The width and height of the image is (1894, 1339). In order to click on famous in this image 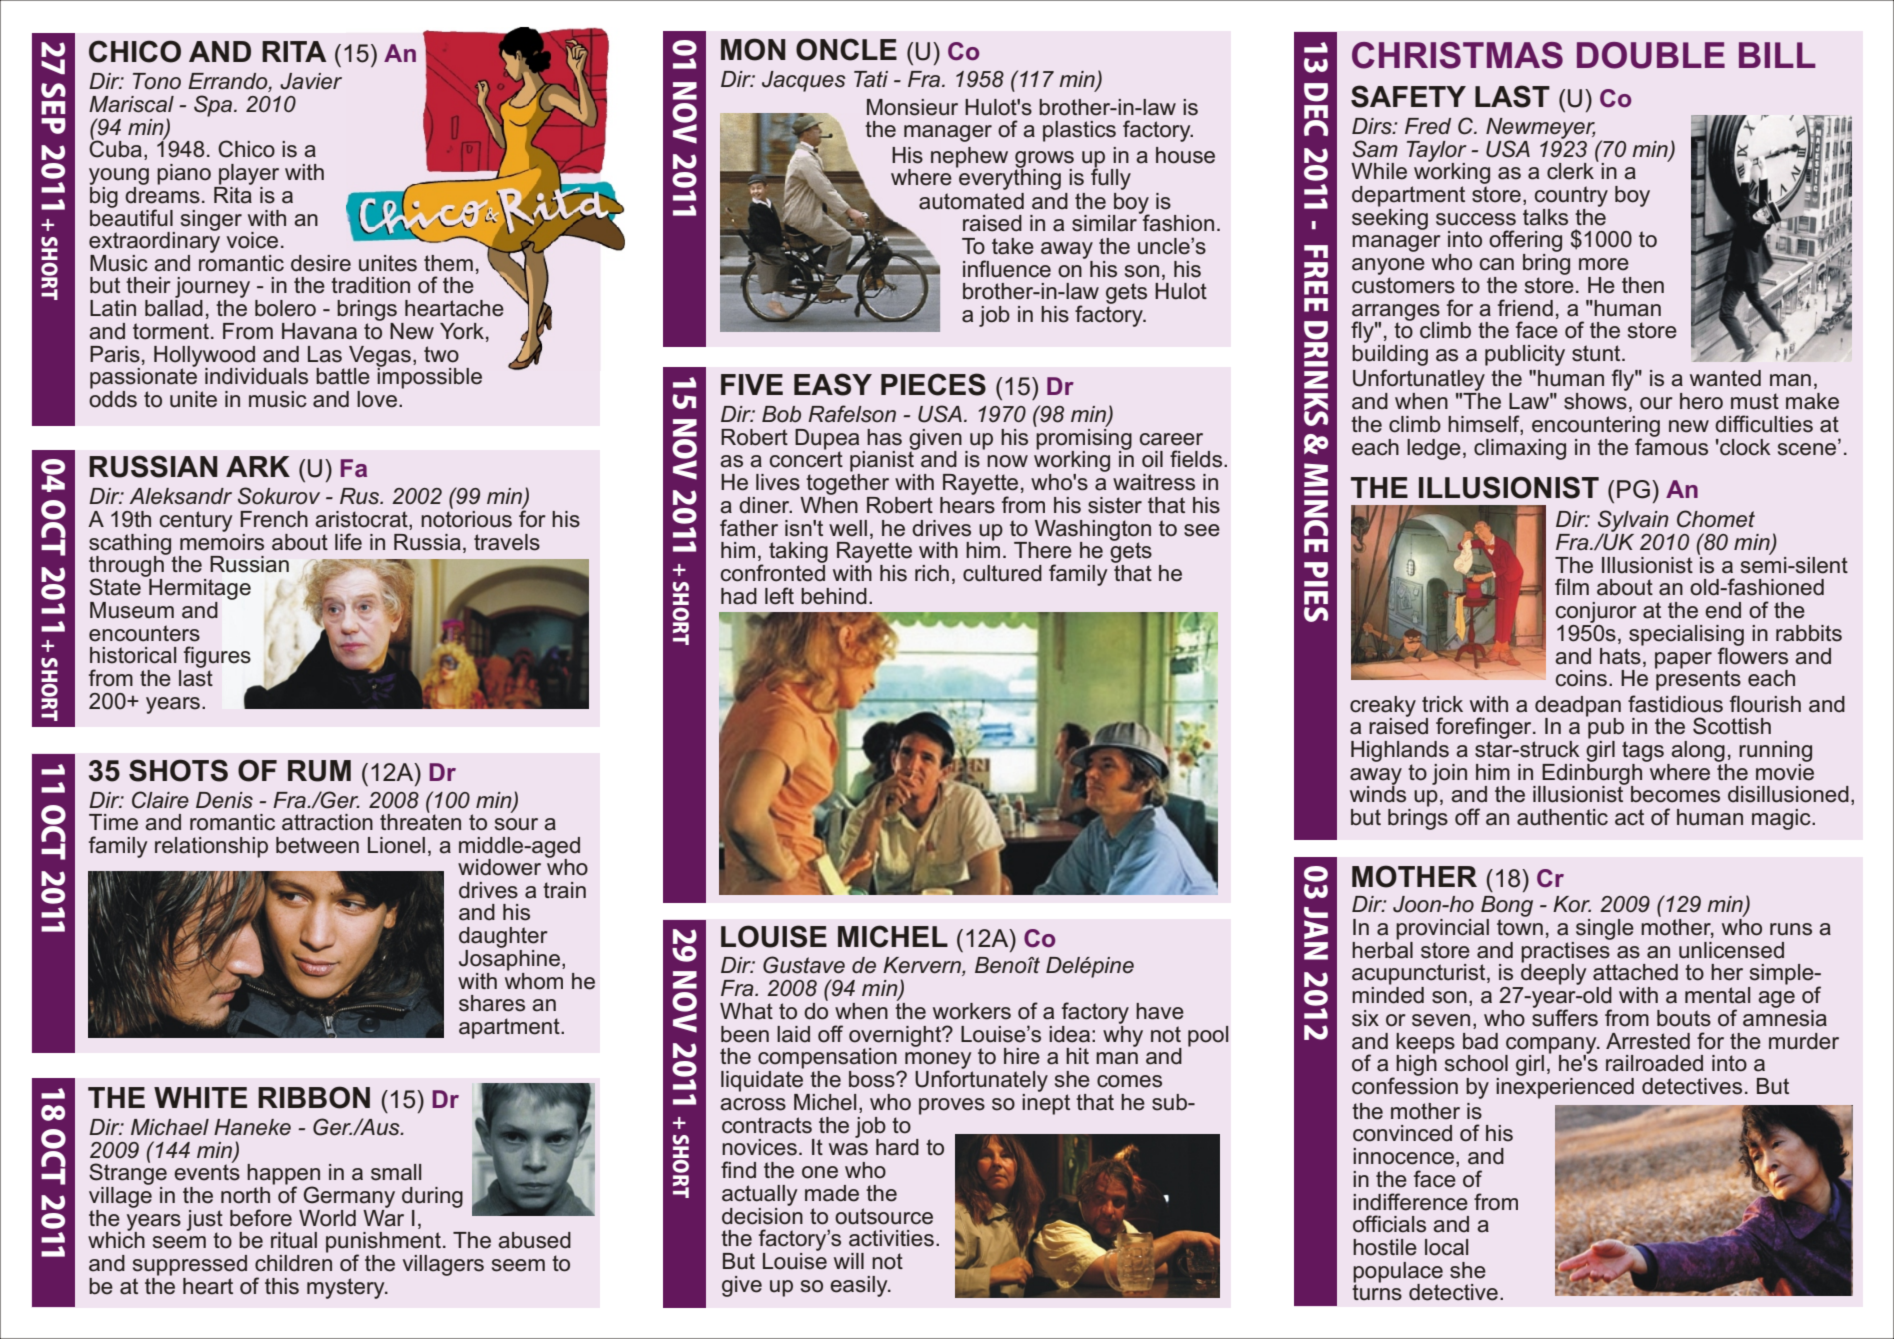, I will do `click(1671, 446)`.
